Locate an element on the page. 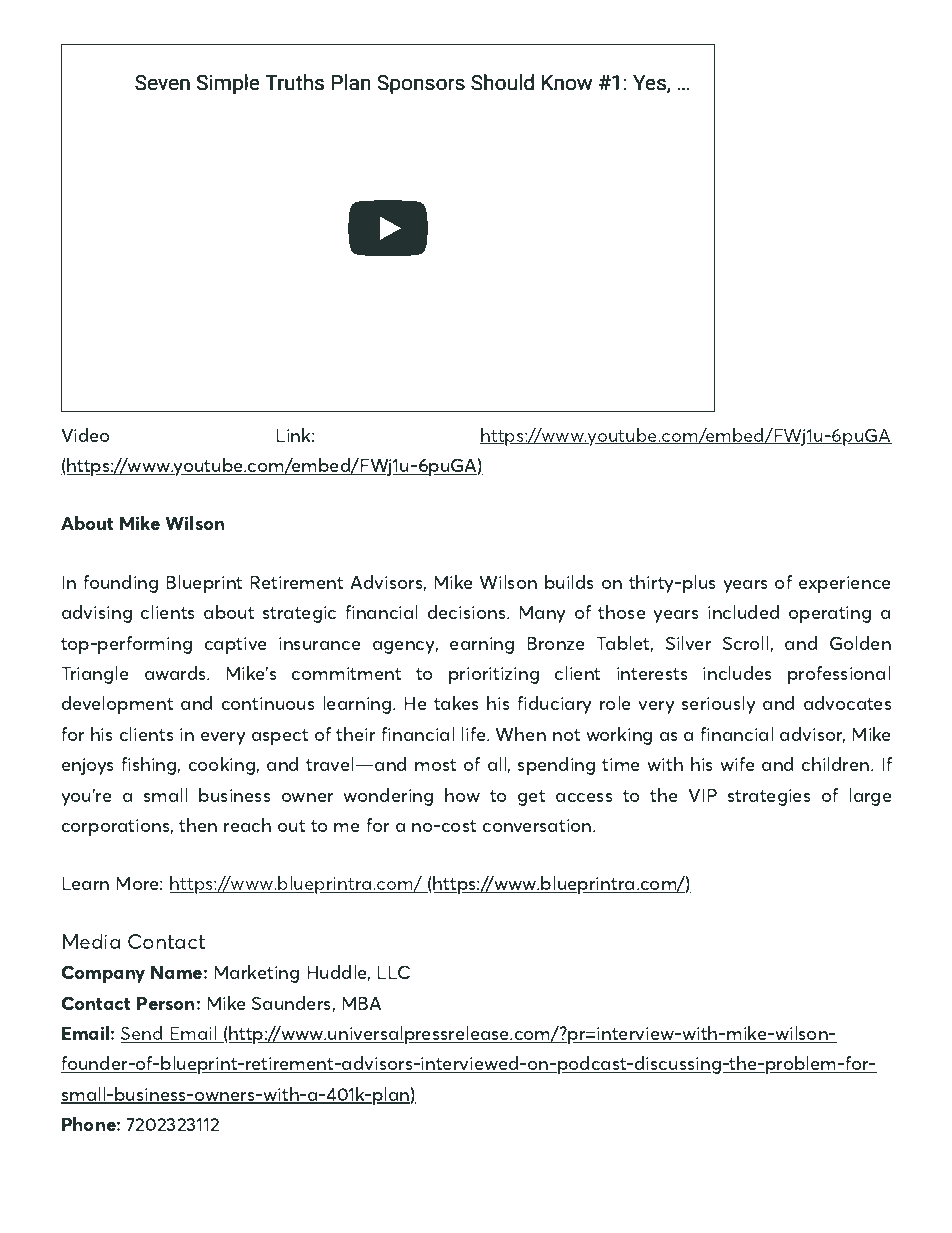 The width and height of the image is (952, 1233). builds is located at coordinates (569, 582).
